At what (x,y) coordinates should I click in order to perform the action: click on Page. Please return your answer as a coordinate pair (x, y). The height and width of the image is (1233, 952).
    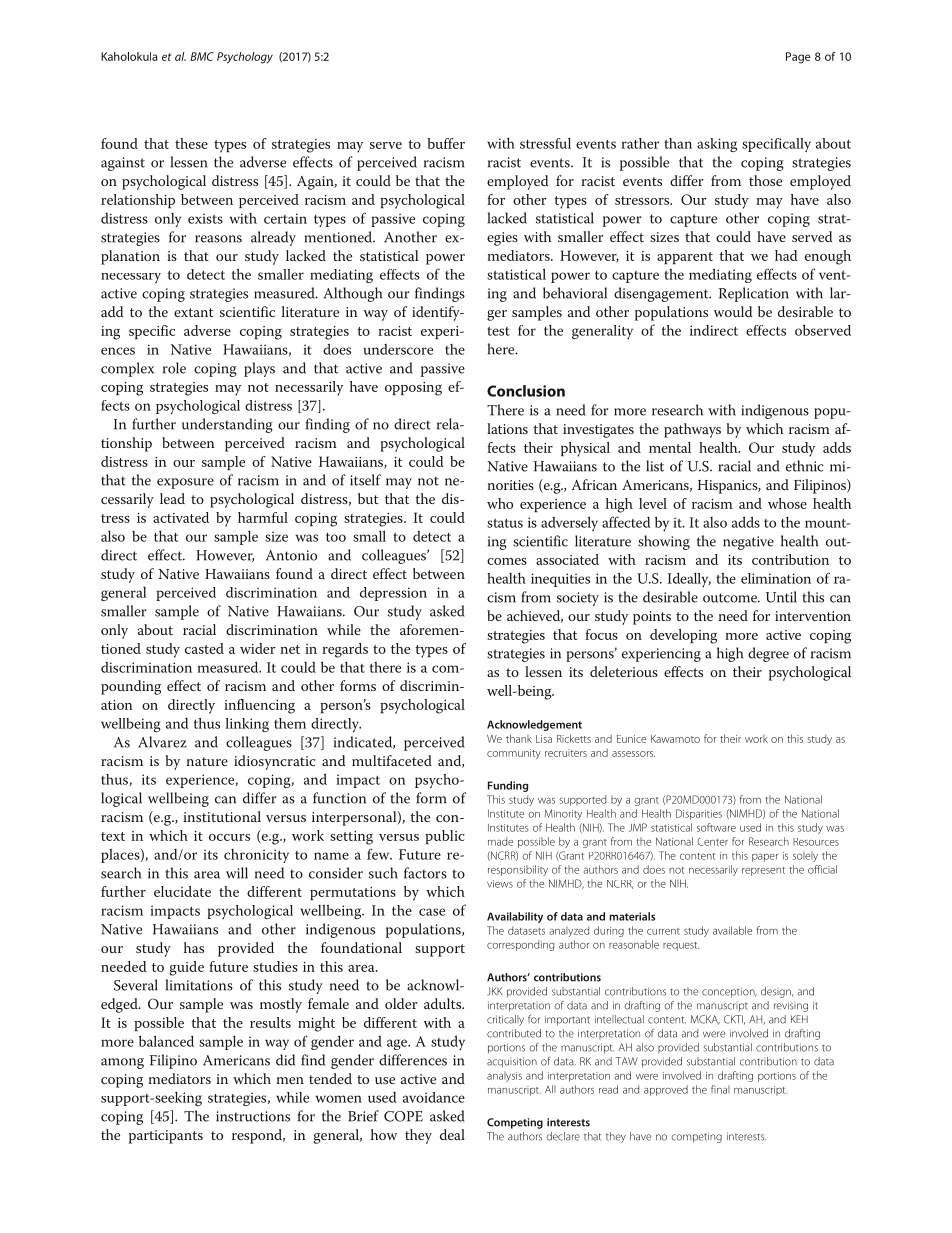
    Looking at the image, I should click on (798, 58).
